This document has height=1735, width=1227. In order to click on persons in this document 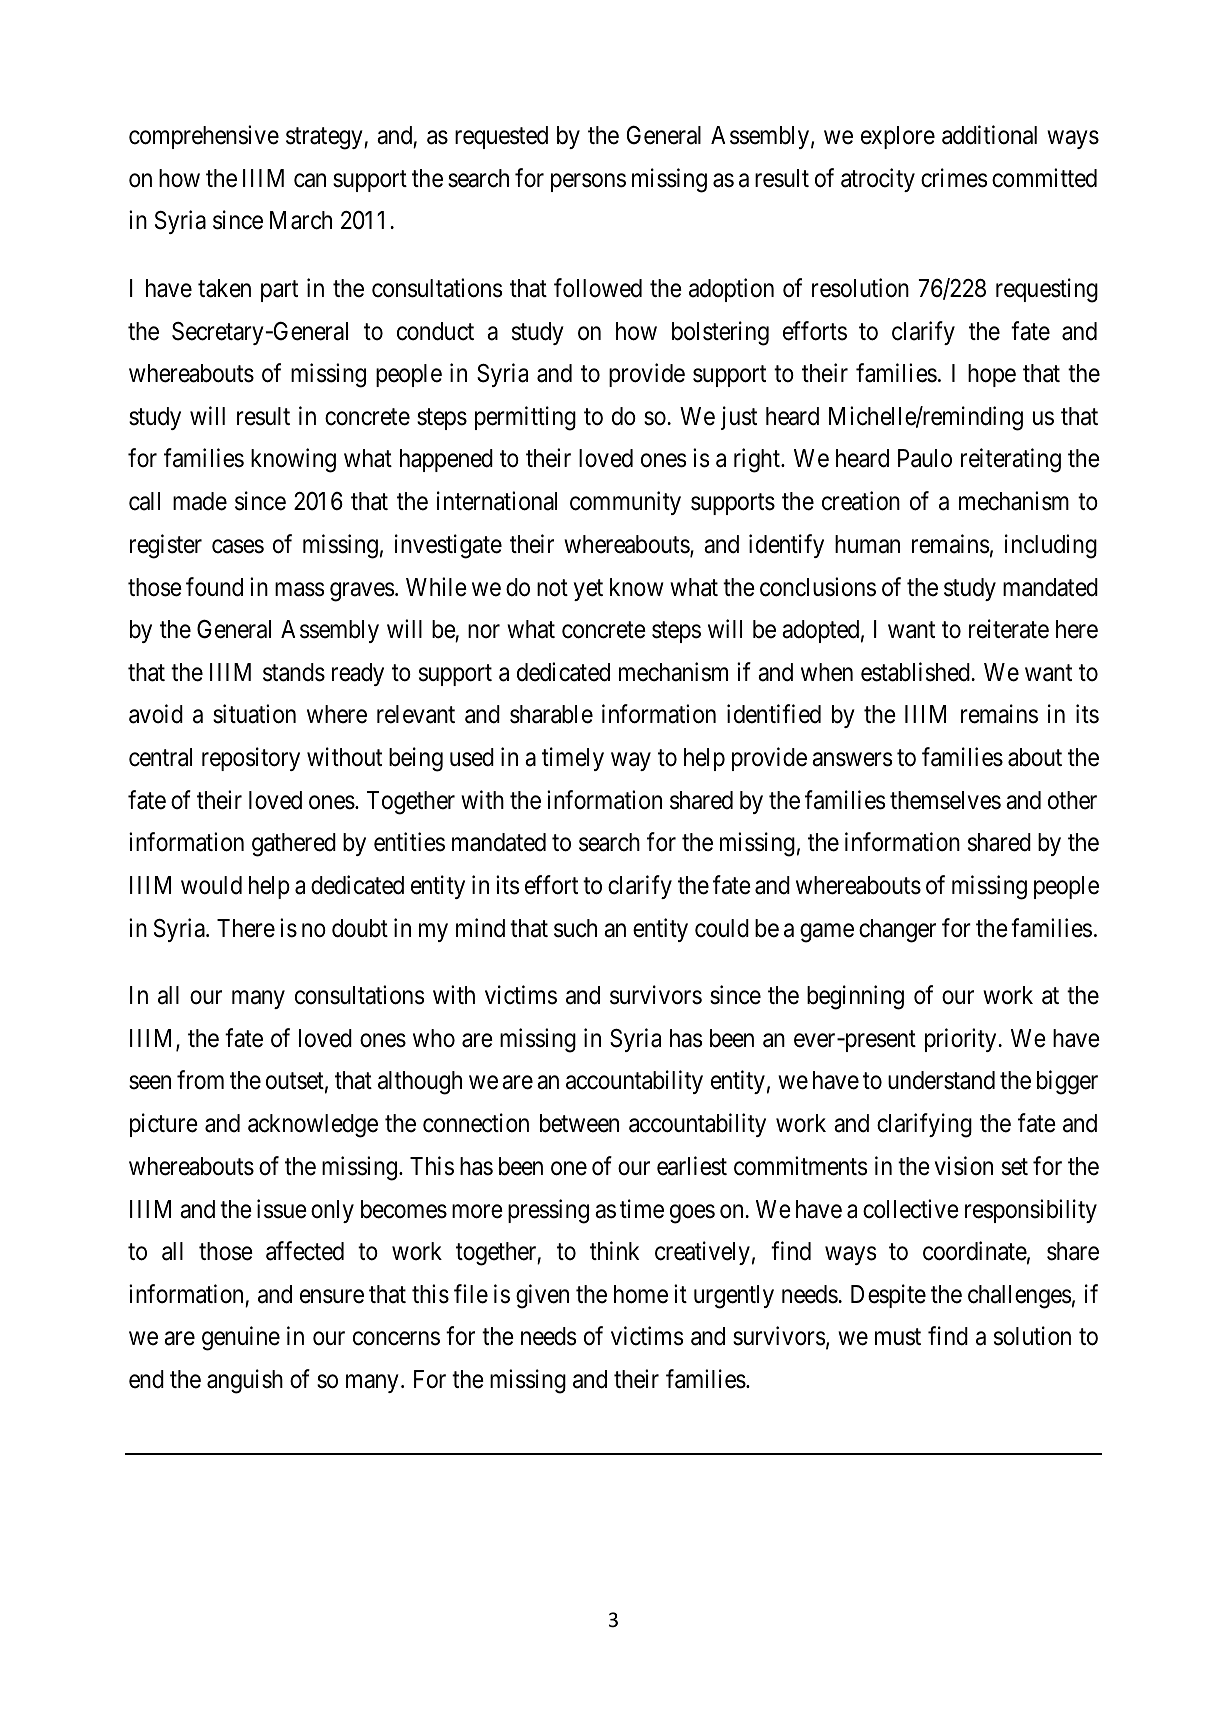, I will do `click(588, 183)`.
